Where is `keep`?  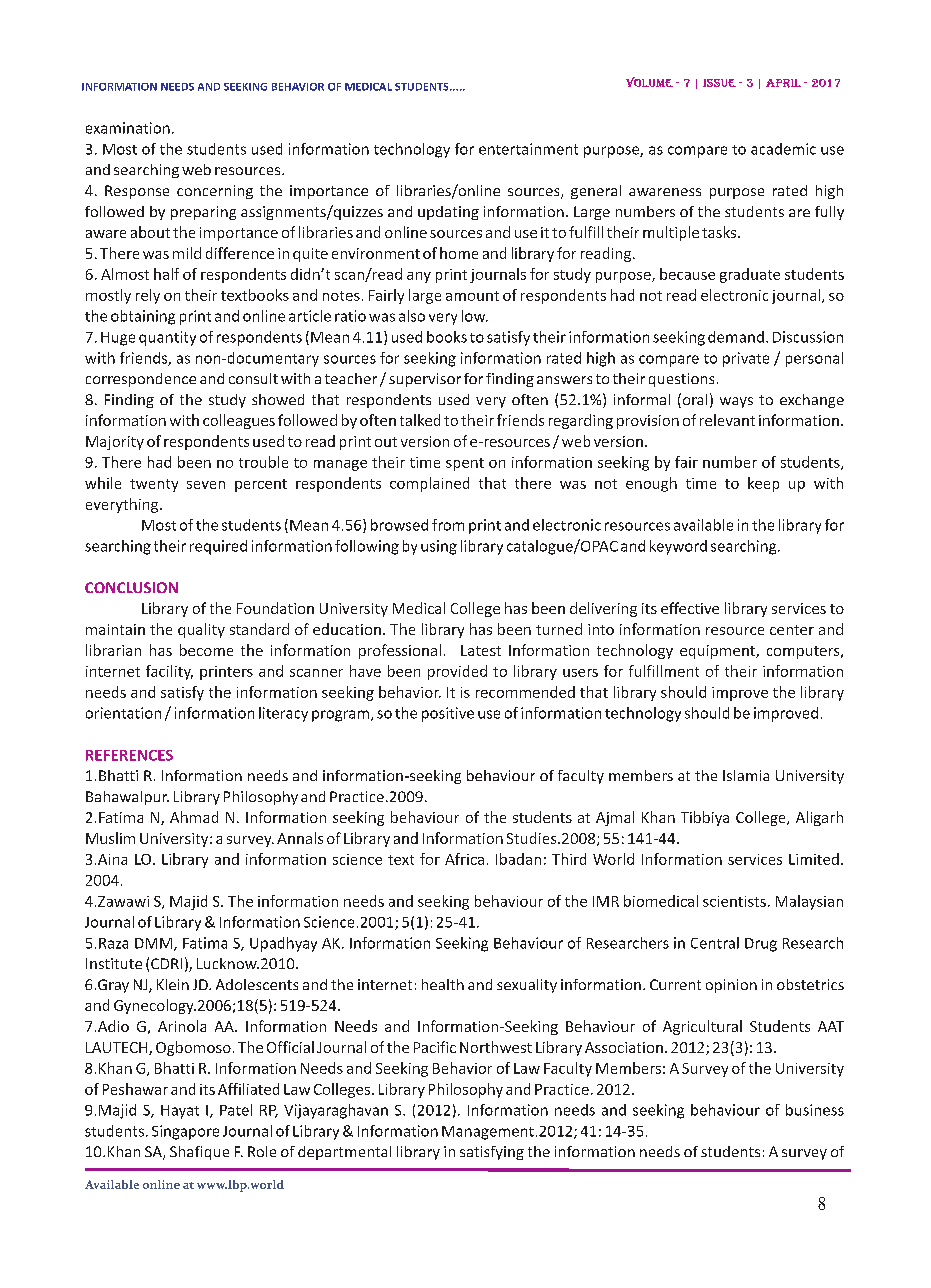
keep is located at coordinates (763, 484).
